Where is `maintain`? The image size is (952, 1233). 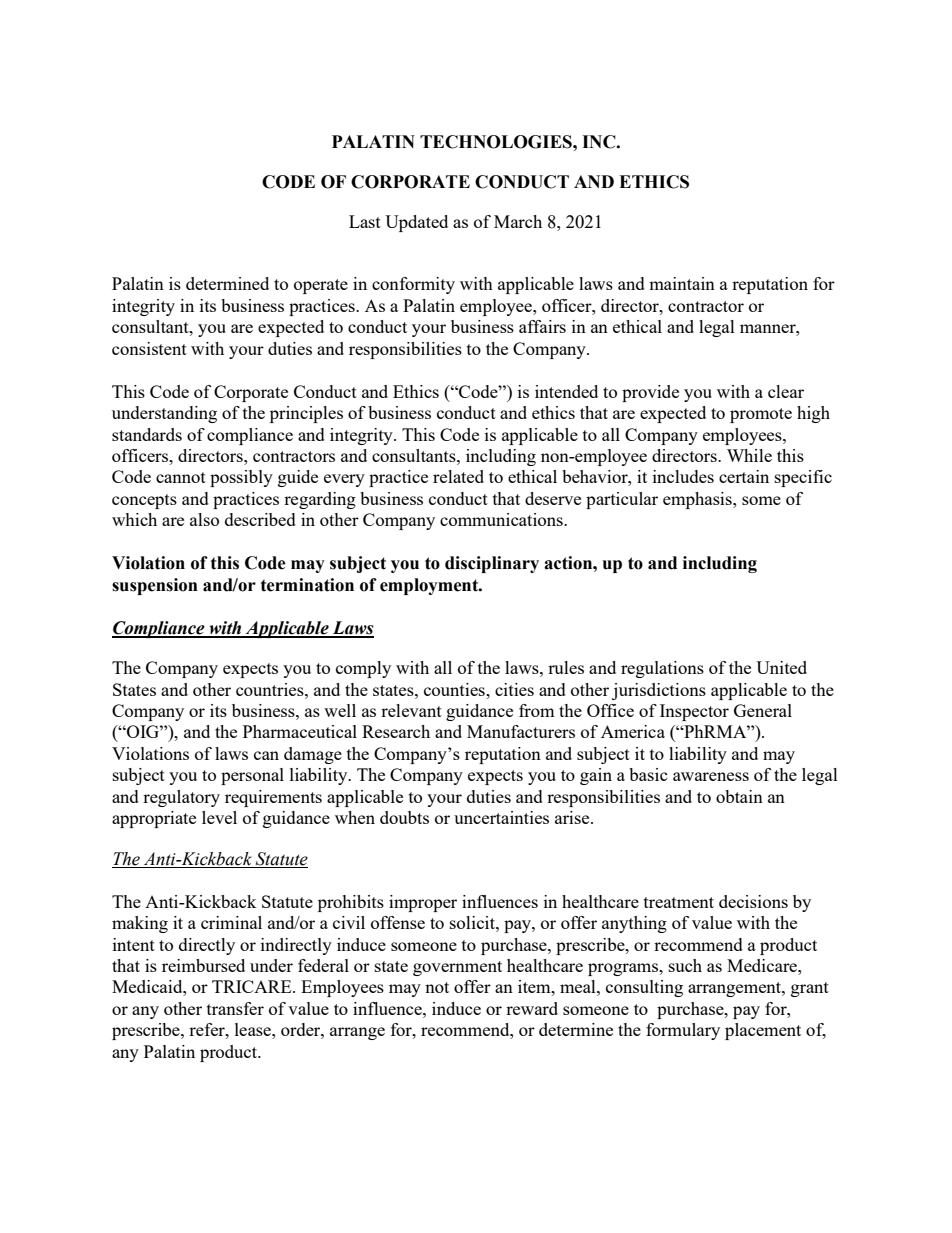
maintain is located at coordinates (682, 283).
